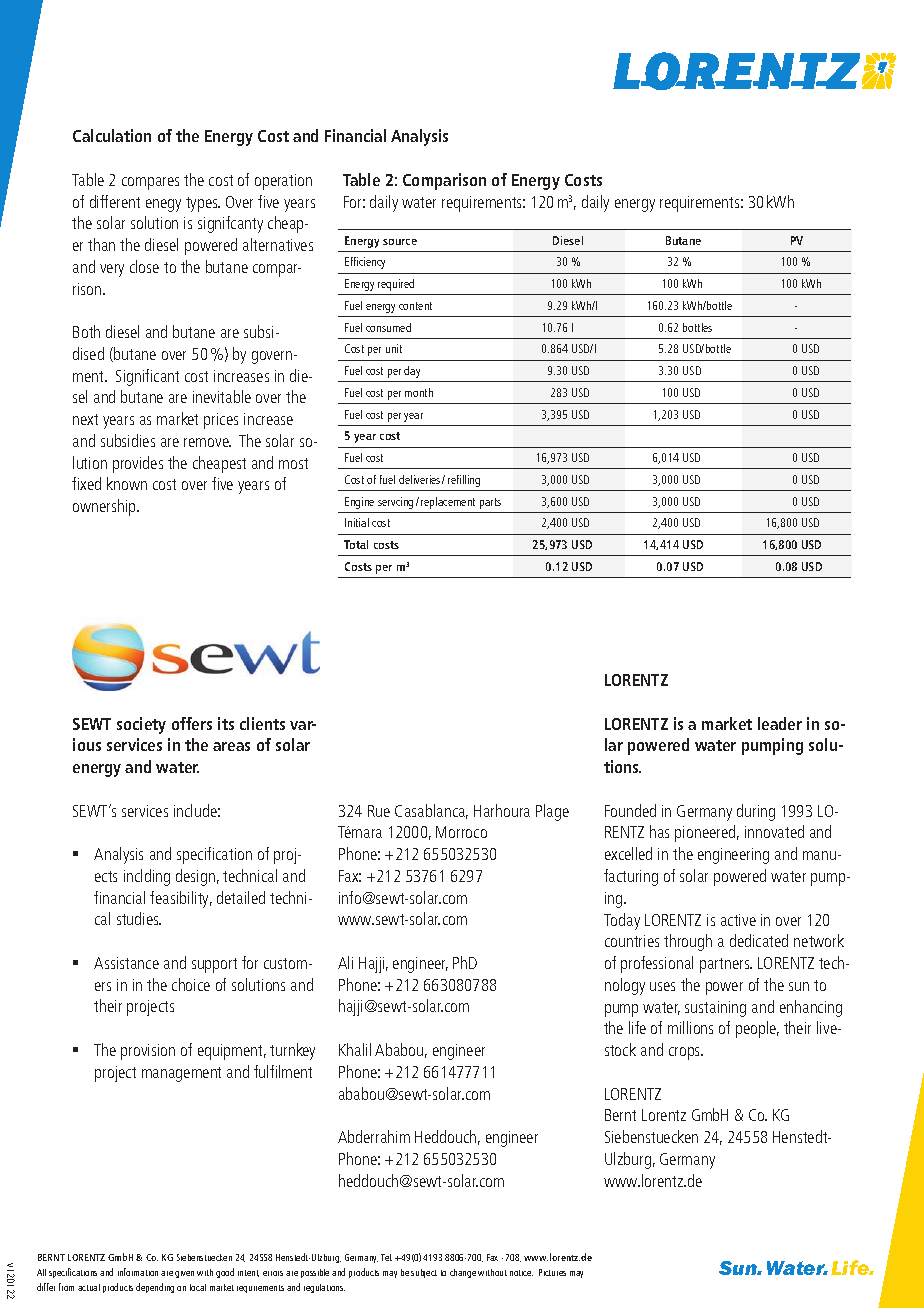  What do you see at coordinates (203, 204) in the screenshot?
I see `types` at bounding box center [203, 204].
